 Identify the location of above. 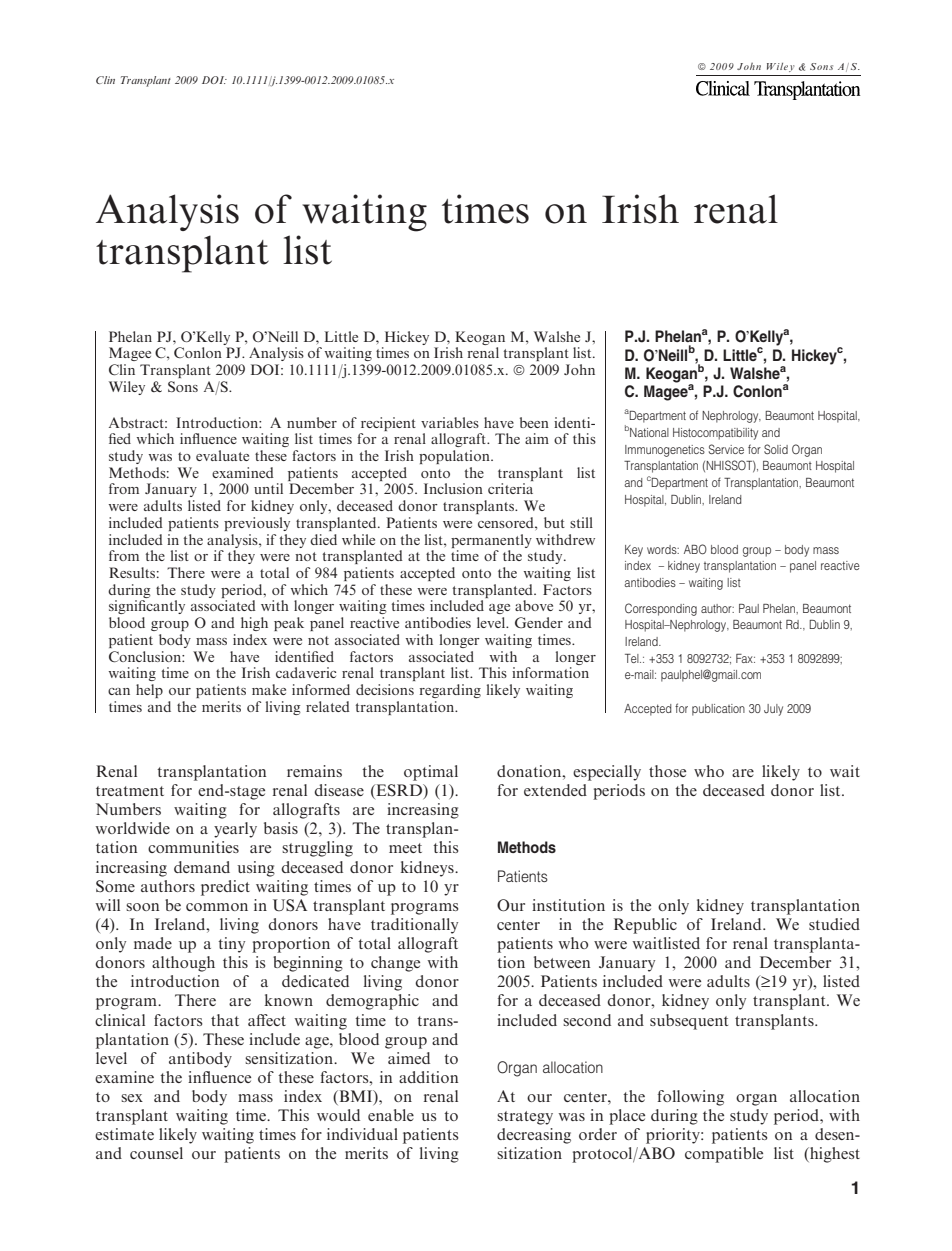
(534, 605).
